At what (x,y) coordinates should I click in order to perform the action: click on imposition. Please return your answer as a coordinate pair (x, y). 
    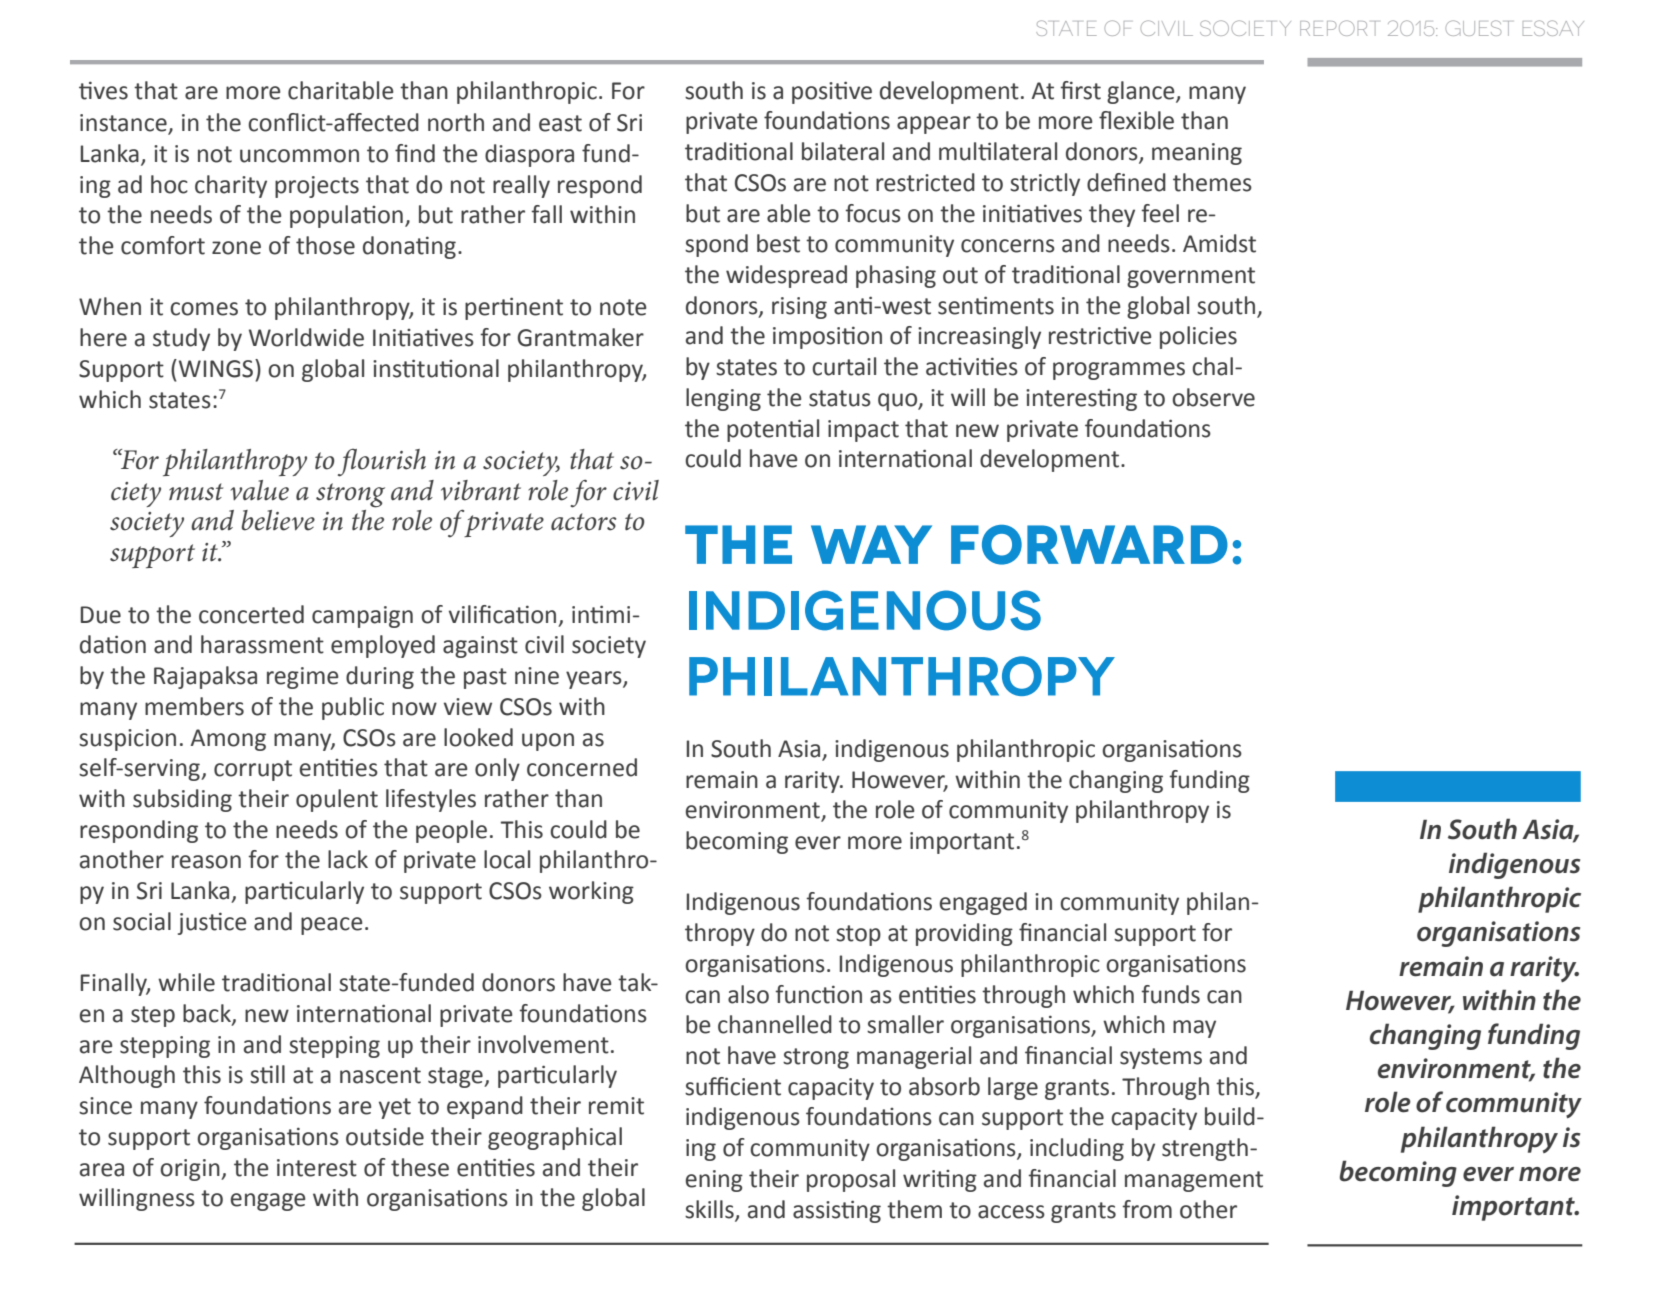
    Looking at the image, I should click on (827, 337).
